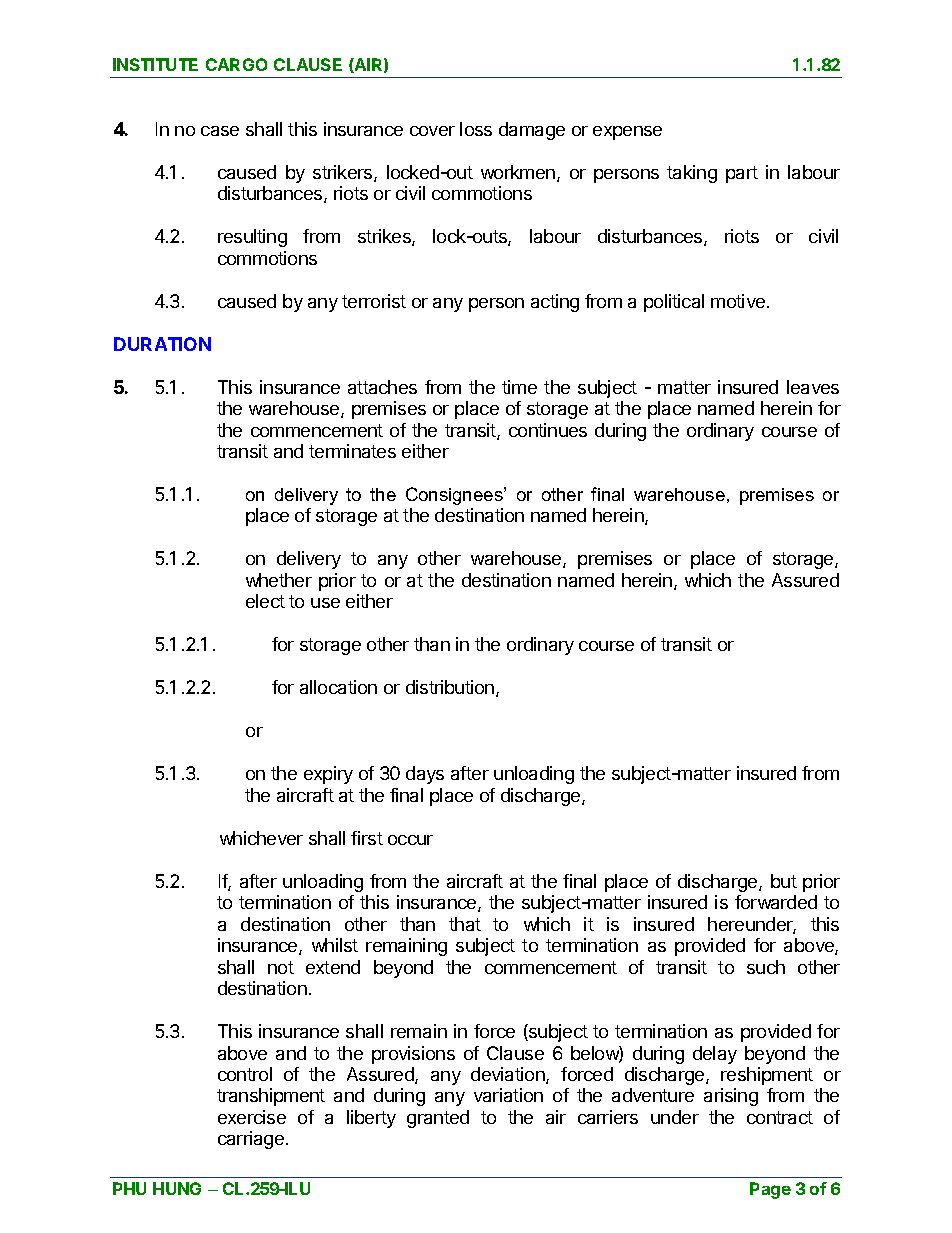  What do you see at coordinates (251, 1140) in the page?
I see `carriage` at bounding box center [251, 1140].
